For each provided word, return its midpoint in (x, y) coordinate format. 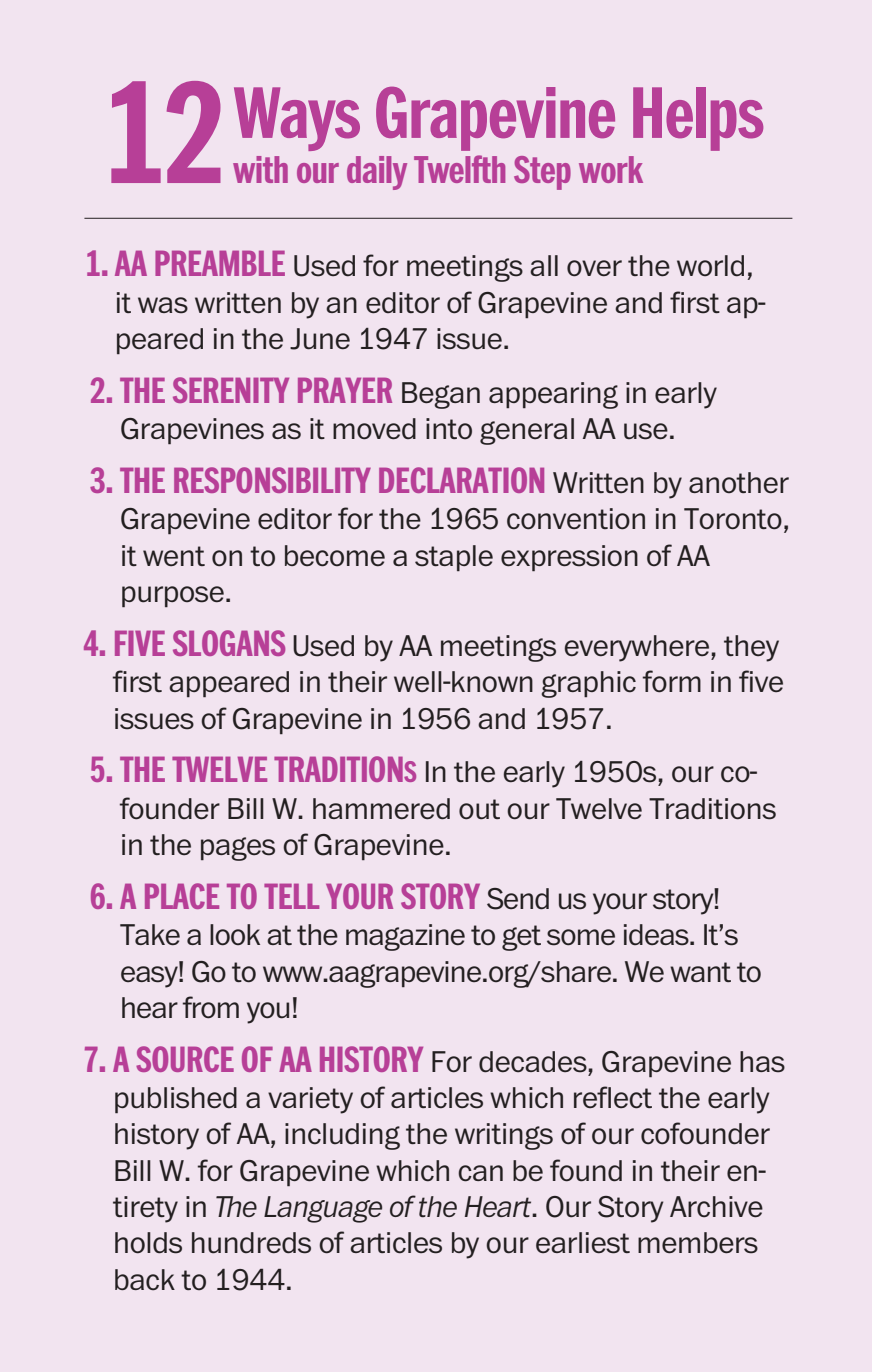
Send (518, 899)
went (174, 556)
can (480, 1173)
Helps (698, 119)
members (698, 1243)
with (260, 169)
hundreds (251, 1243)
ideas (657, 935)
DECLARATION (461, 480)
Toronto (733, 519)
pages (238, 849)
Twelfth (459, 169)
